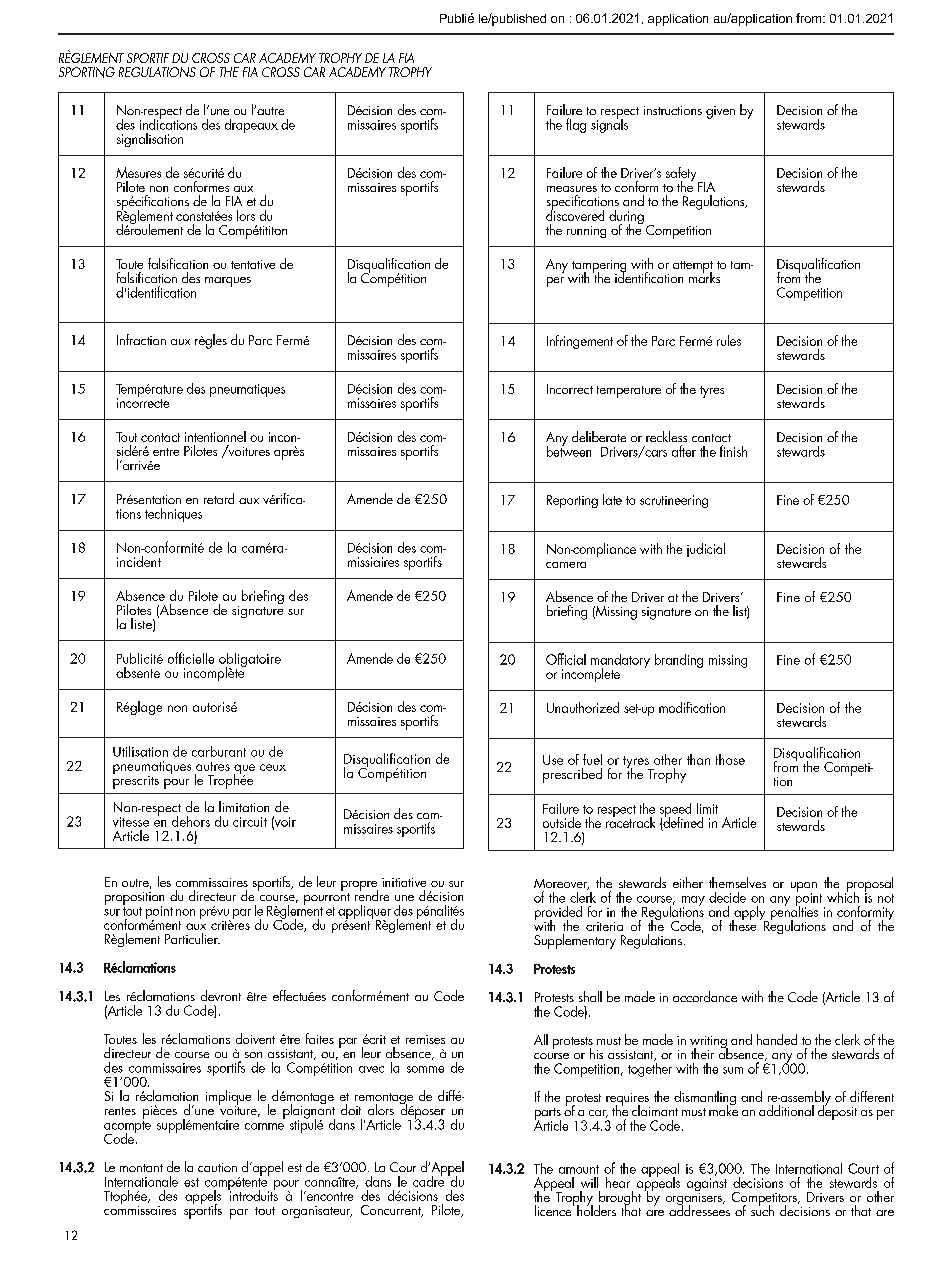 The width and height of the screenshot is (952, 1270). I want to click on amount, so click(579, 1169).
